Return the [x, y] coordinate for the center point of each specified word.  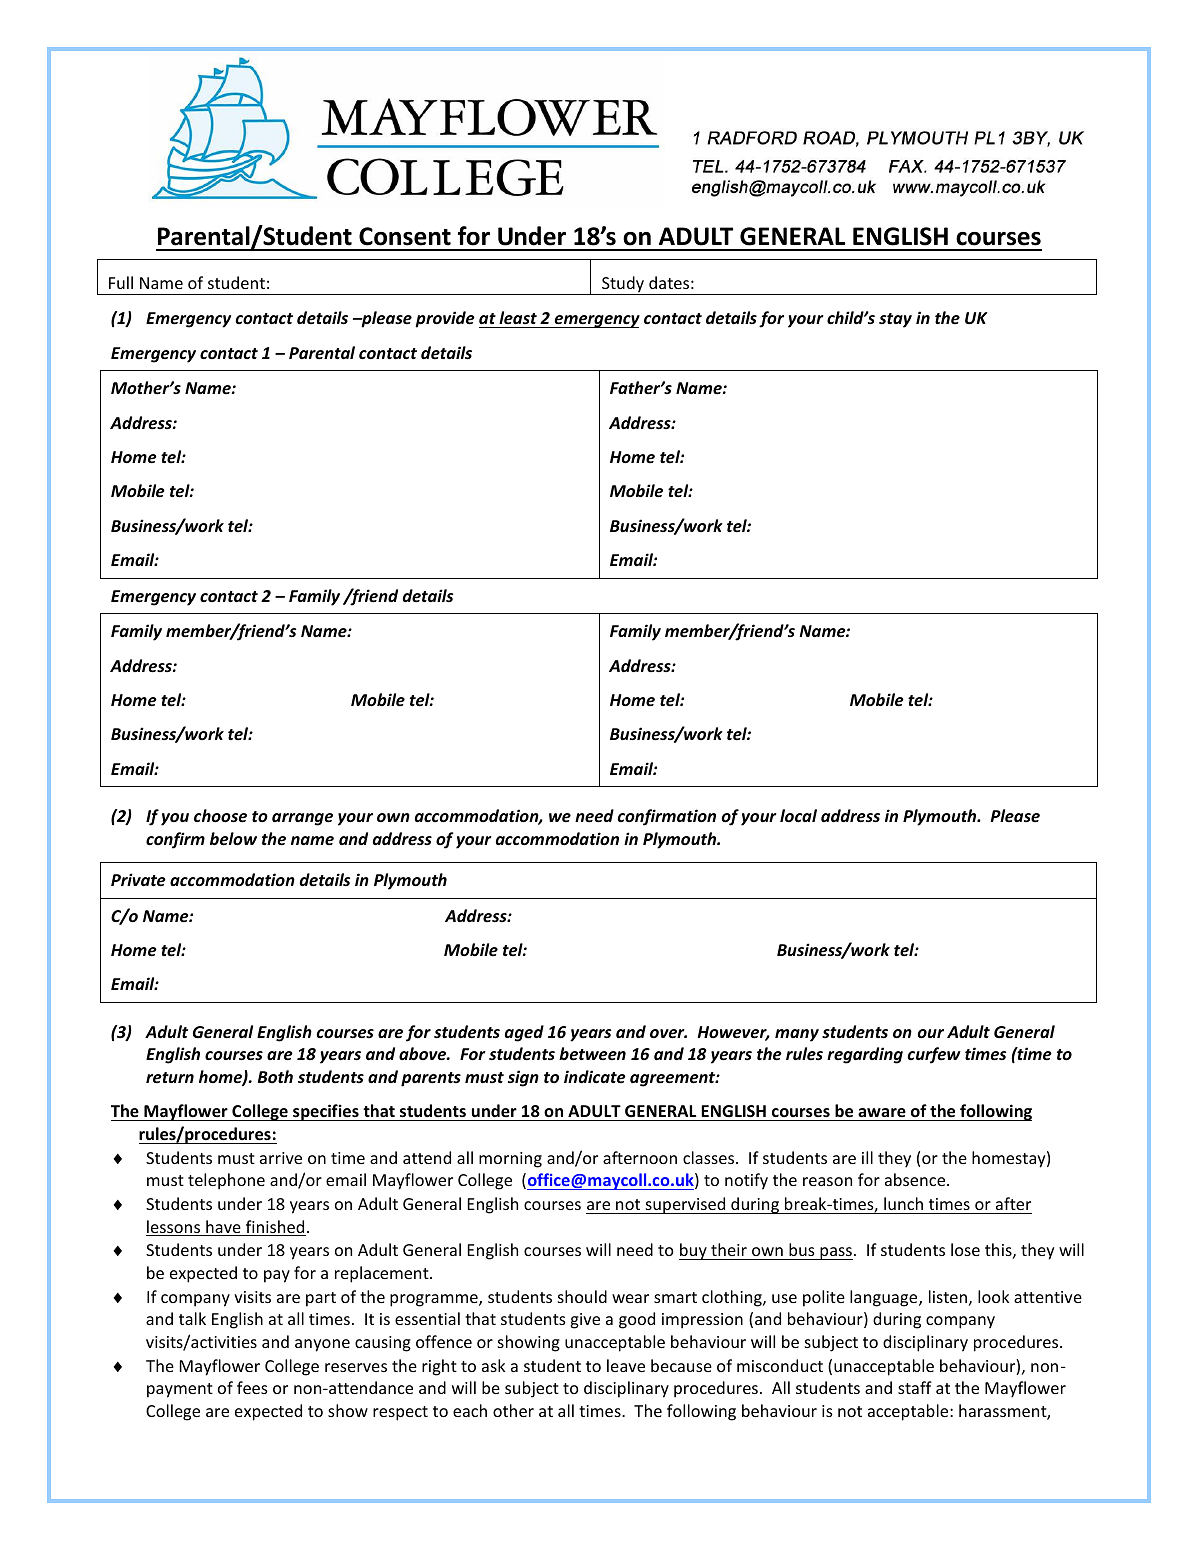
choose [220, 816]
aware [882, 1114]
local [798, 815]
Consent [405, 236]
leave [626, 1365]
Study [623, 285]
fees [252, 1387]
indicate [595, 1077]
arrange [302, 819]
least [518, 317]
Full [121, 282]
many [797, 1035]
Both [275, 1076]
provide [445, 319]
